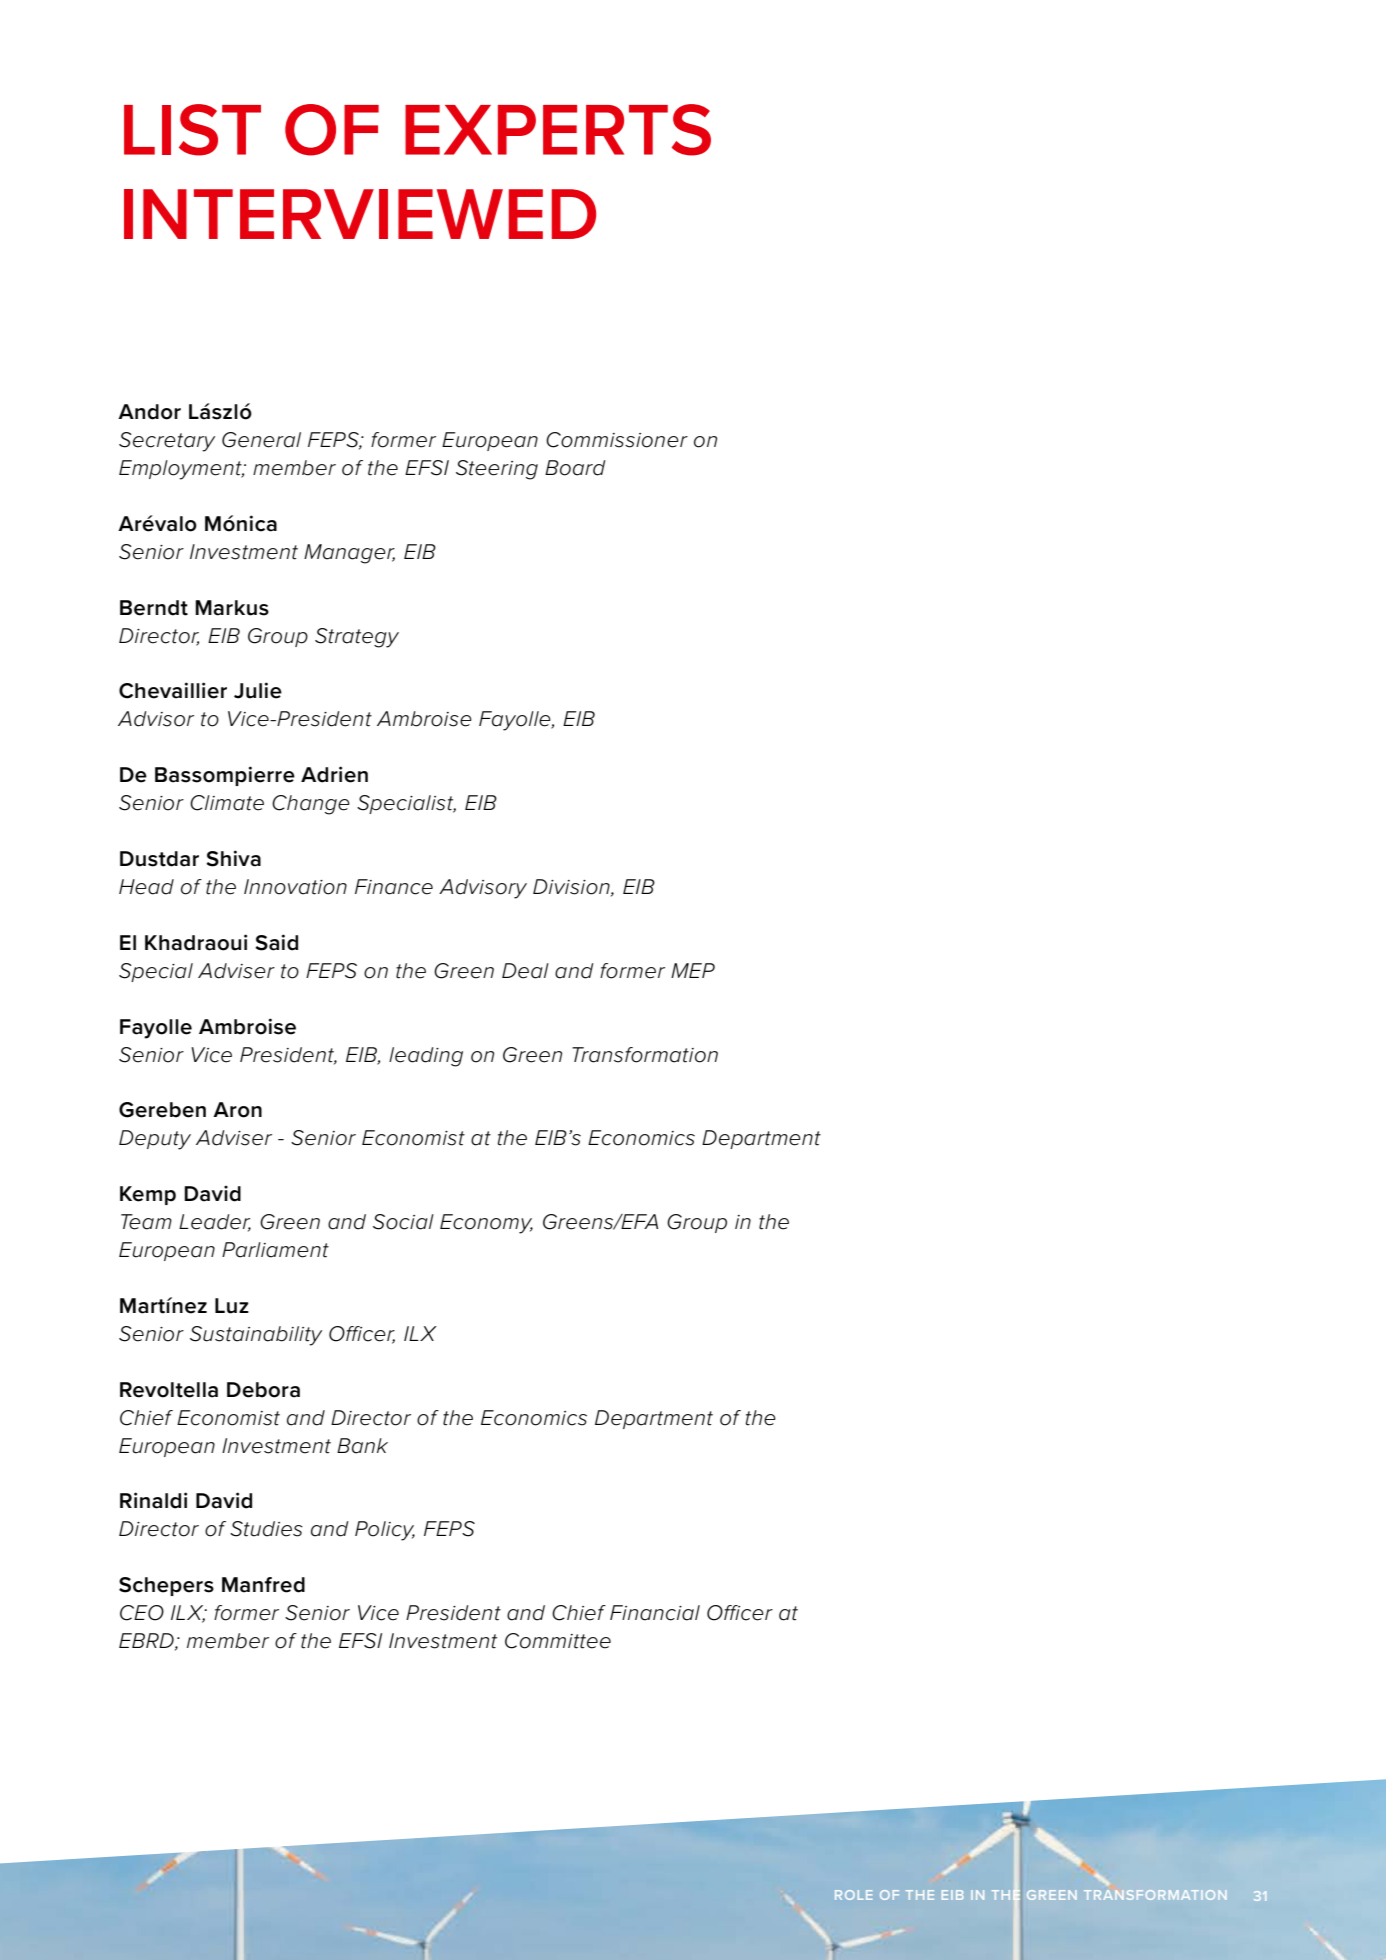 Image resolution: width=1386 pixels, height=1960 pixels. What do you see at coordinates (142, 1613) in the screenshot?
I see `CEO` at bounding box center [142, 1613].
